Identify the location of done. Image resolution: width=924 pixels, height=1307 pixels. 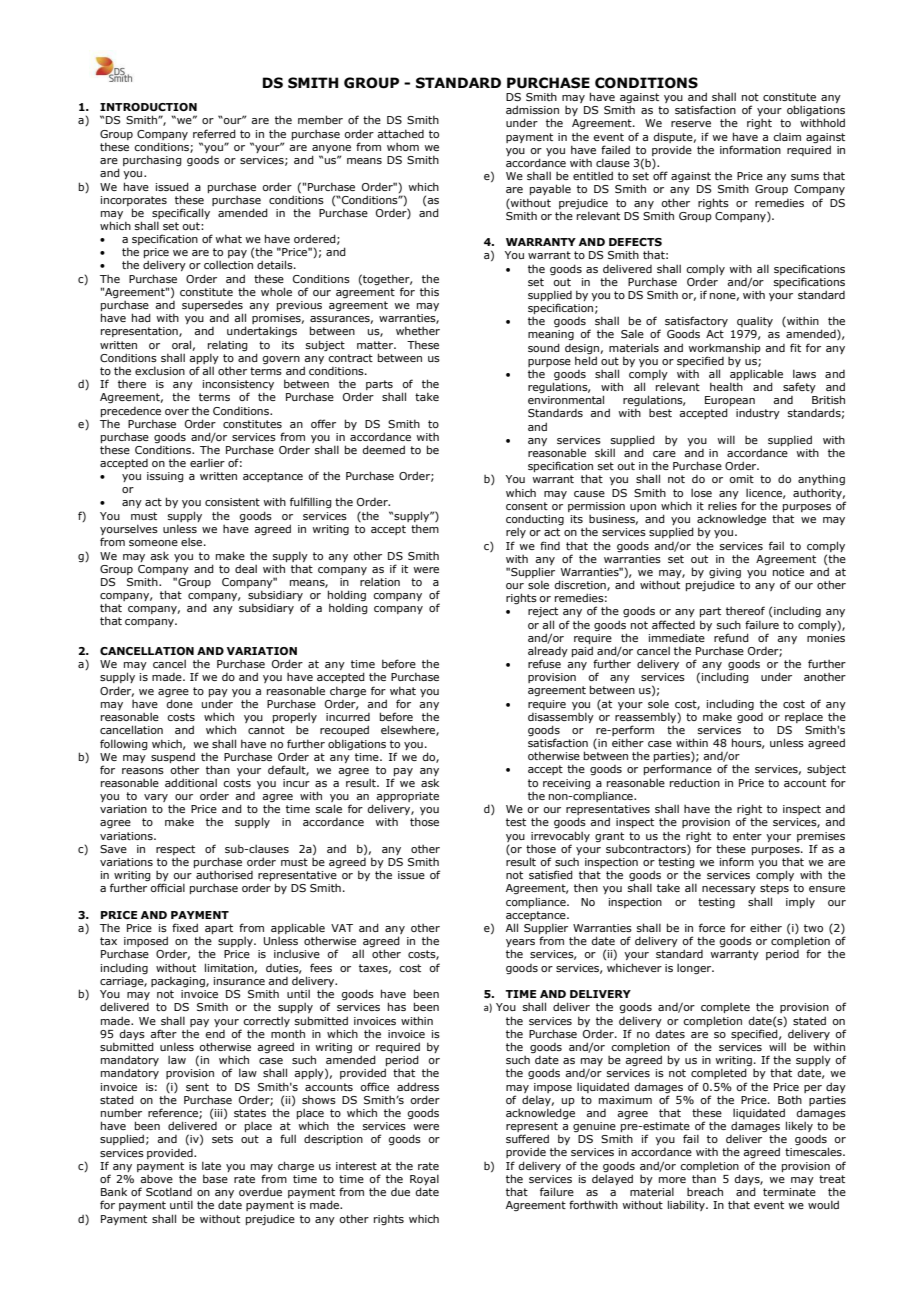
(179, 702).
